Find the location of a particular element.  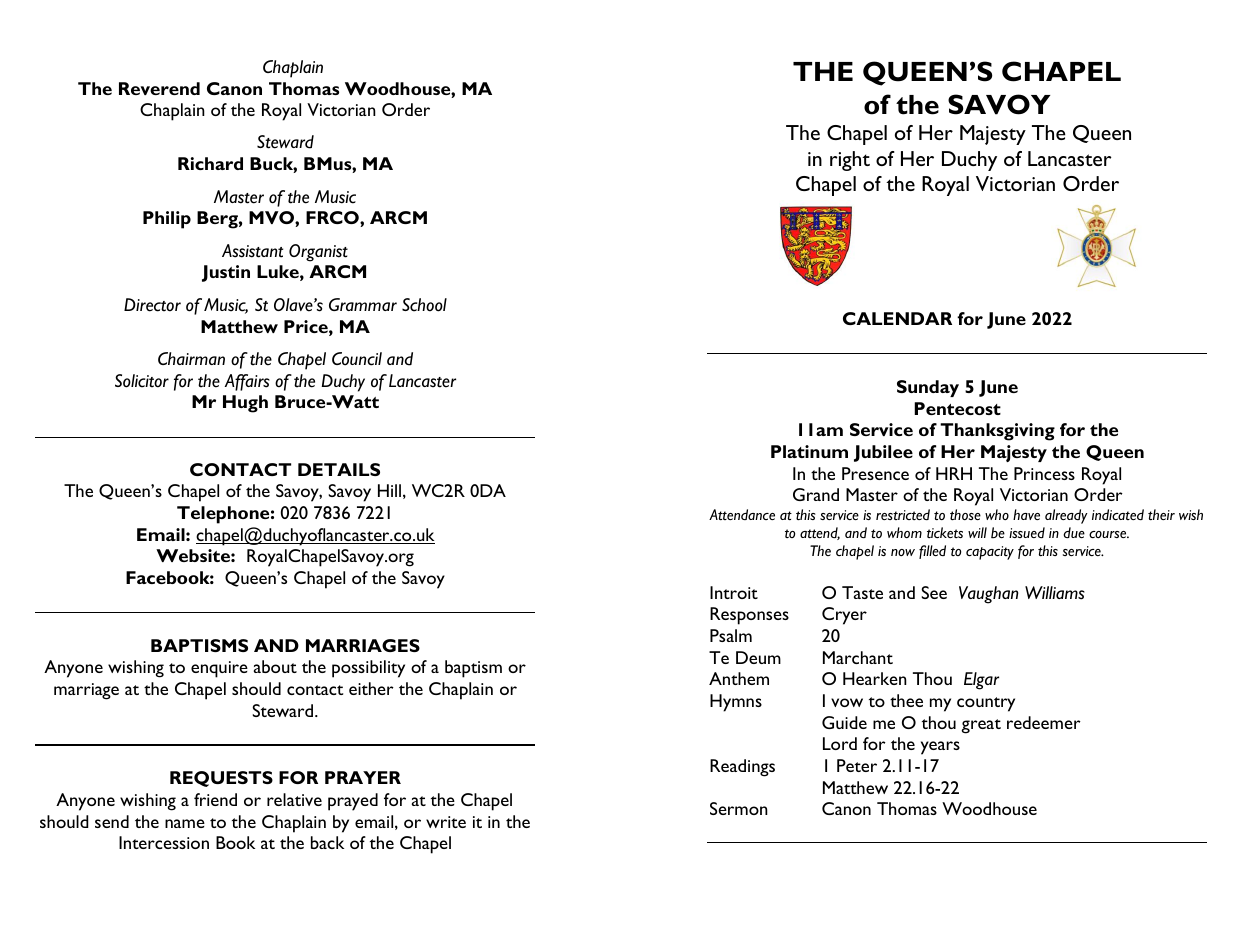

Psalm is located at coordinates (731, 635).
